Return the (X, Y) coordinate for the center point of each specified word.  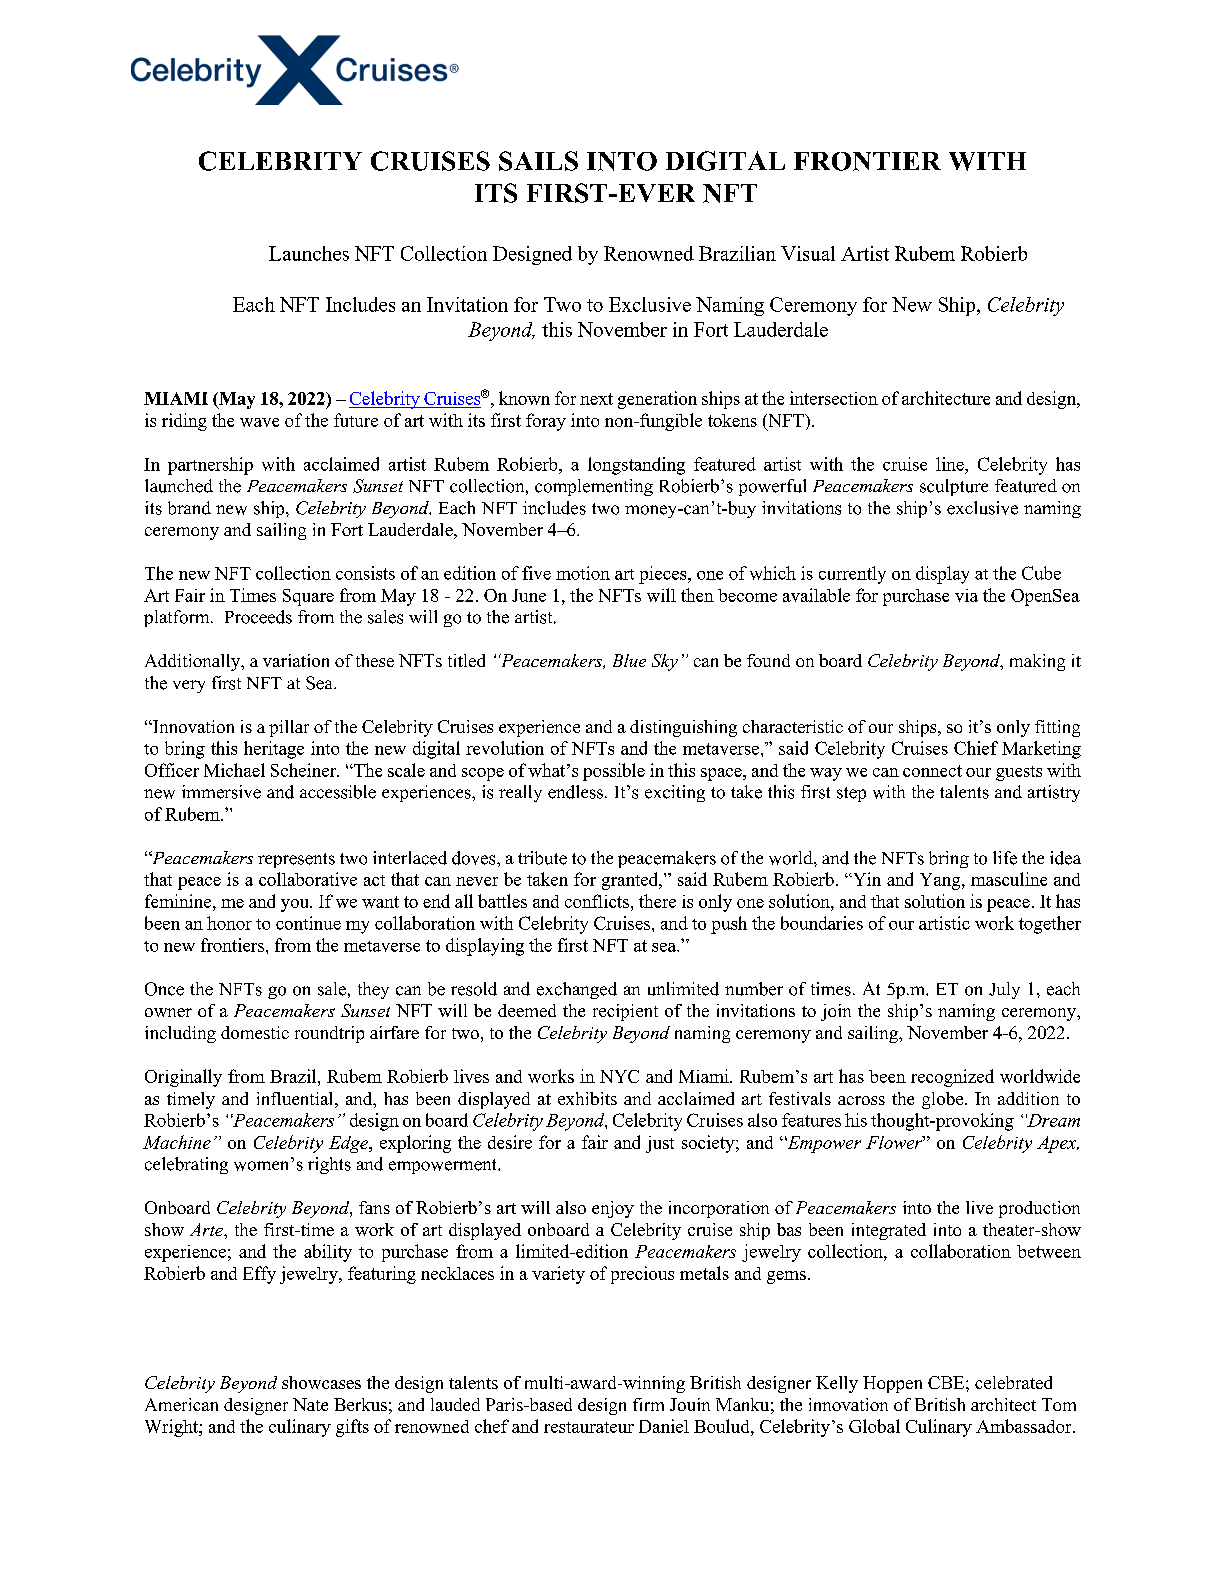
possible (614, 772)
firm (648, 1404)
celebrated (1013, 1382)
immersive (221, 792)
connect (932, 771)
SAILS (538, 161)
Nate (310, 1404)
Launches (309, 253)
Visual (808, 253)
